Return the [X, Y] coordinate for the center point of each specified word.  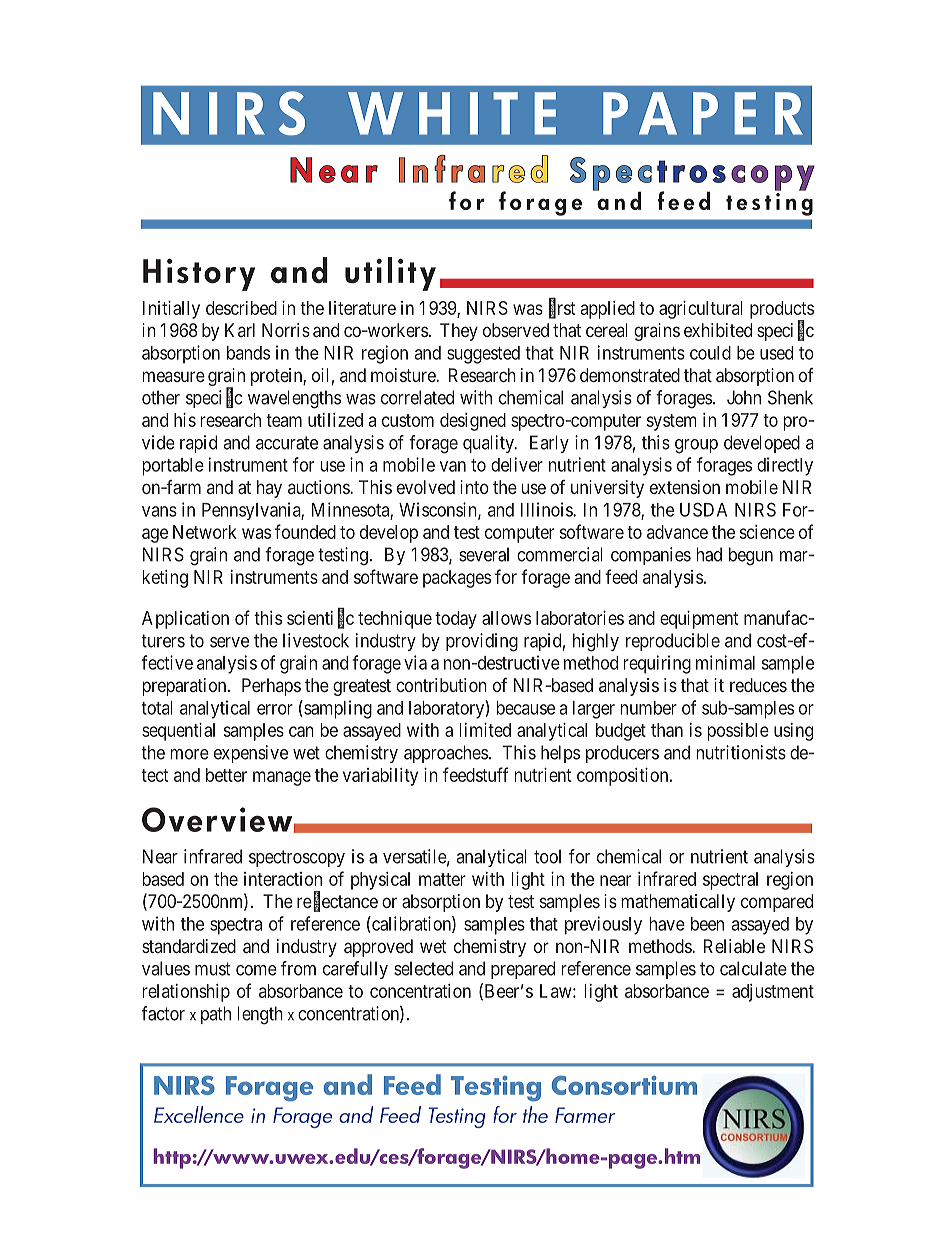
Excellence [199, 1114]
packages [457, 579]
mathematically [678, 903]
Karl [240, 330]
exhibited [718, 330]
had [709, 554]
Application [185, 620]
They [459, 332]
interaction [283, 879]
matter [442, 879]
